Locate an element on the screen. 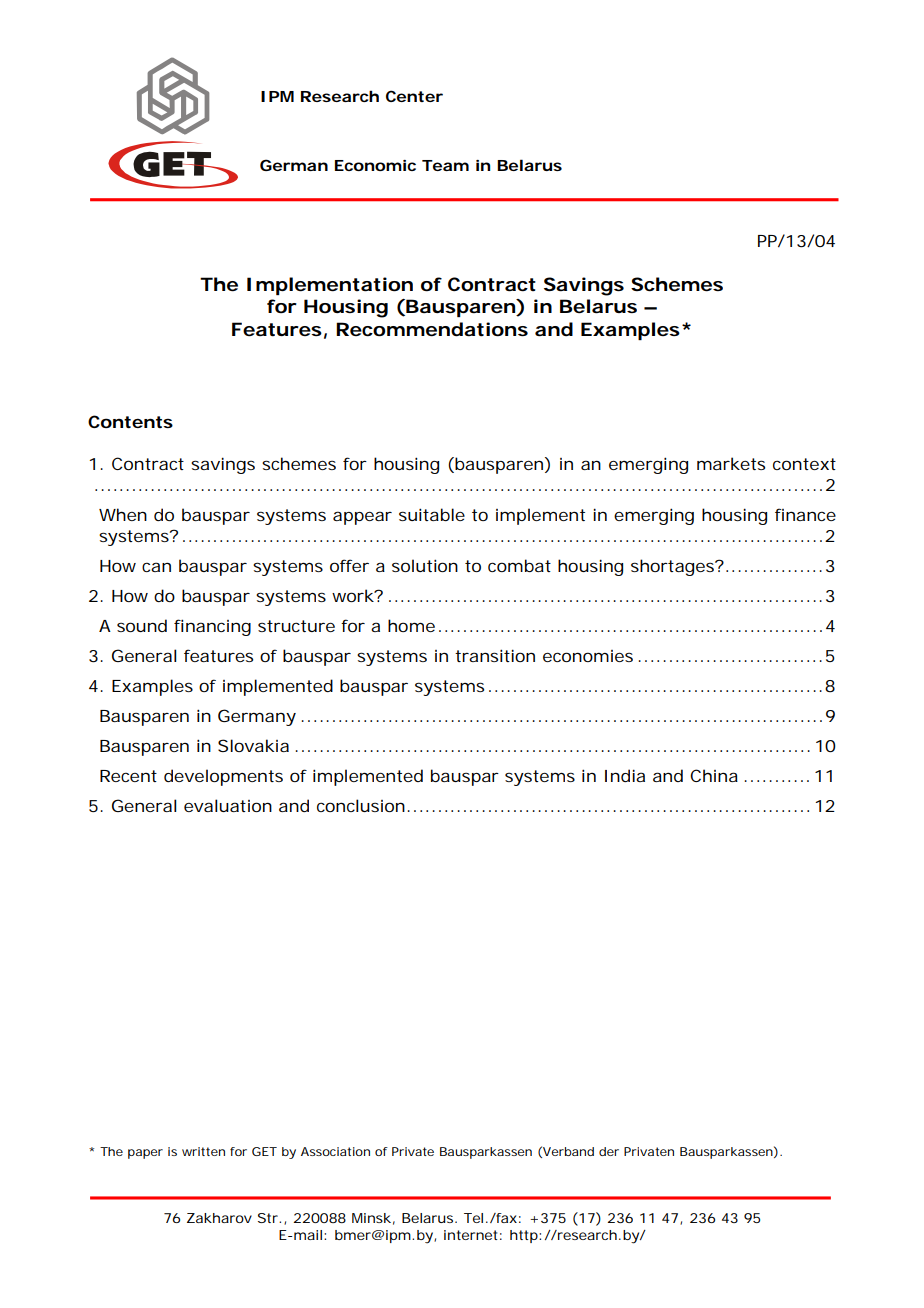 This screenshot has width=924, height=1308. Contents is located at coordinates (130, 421).
